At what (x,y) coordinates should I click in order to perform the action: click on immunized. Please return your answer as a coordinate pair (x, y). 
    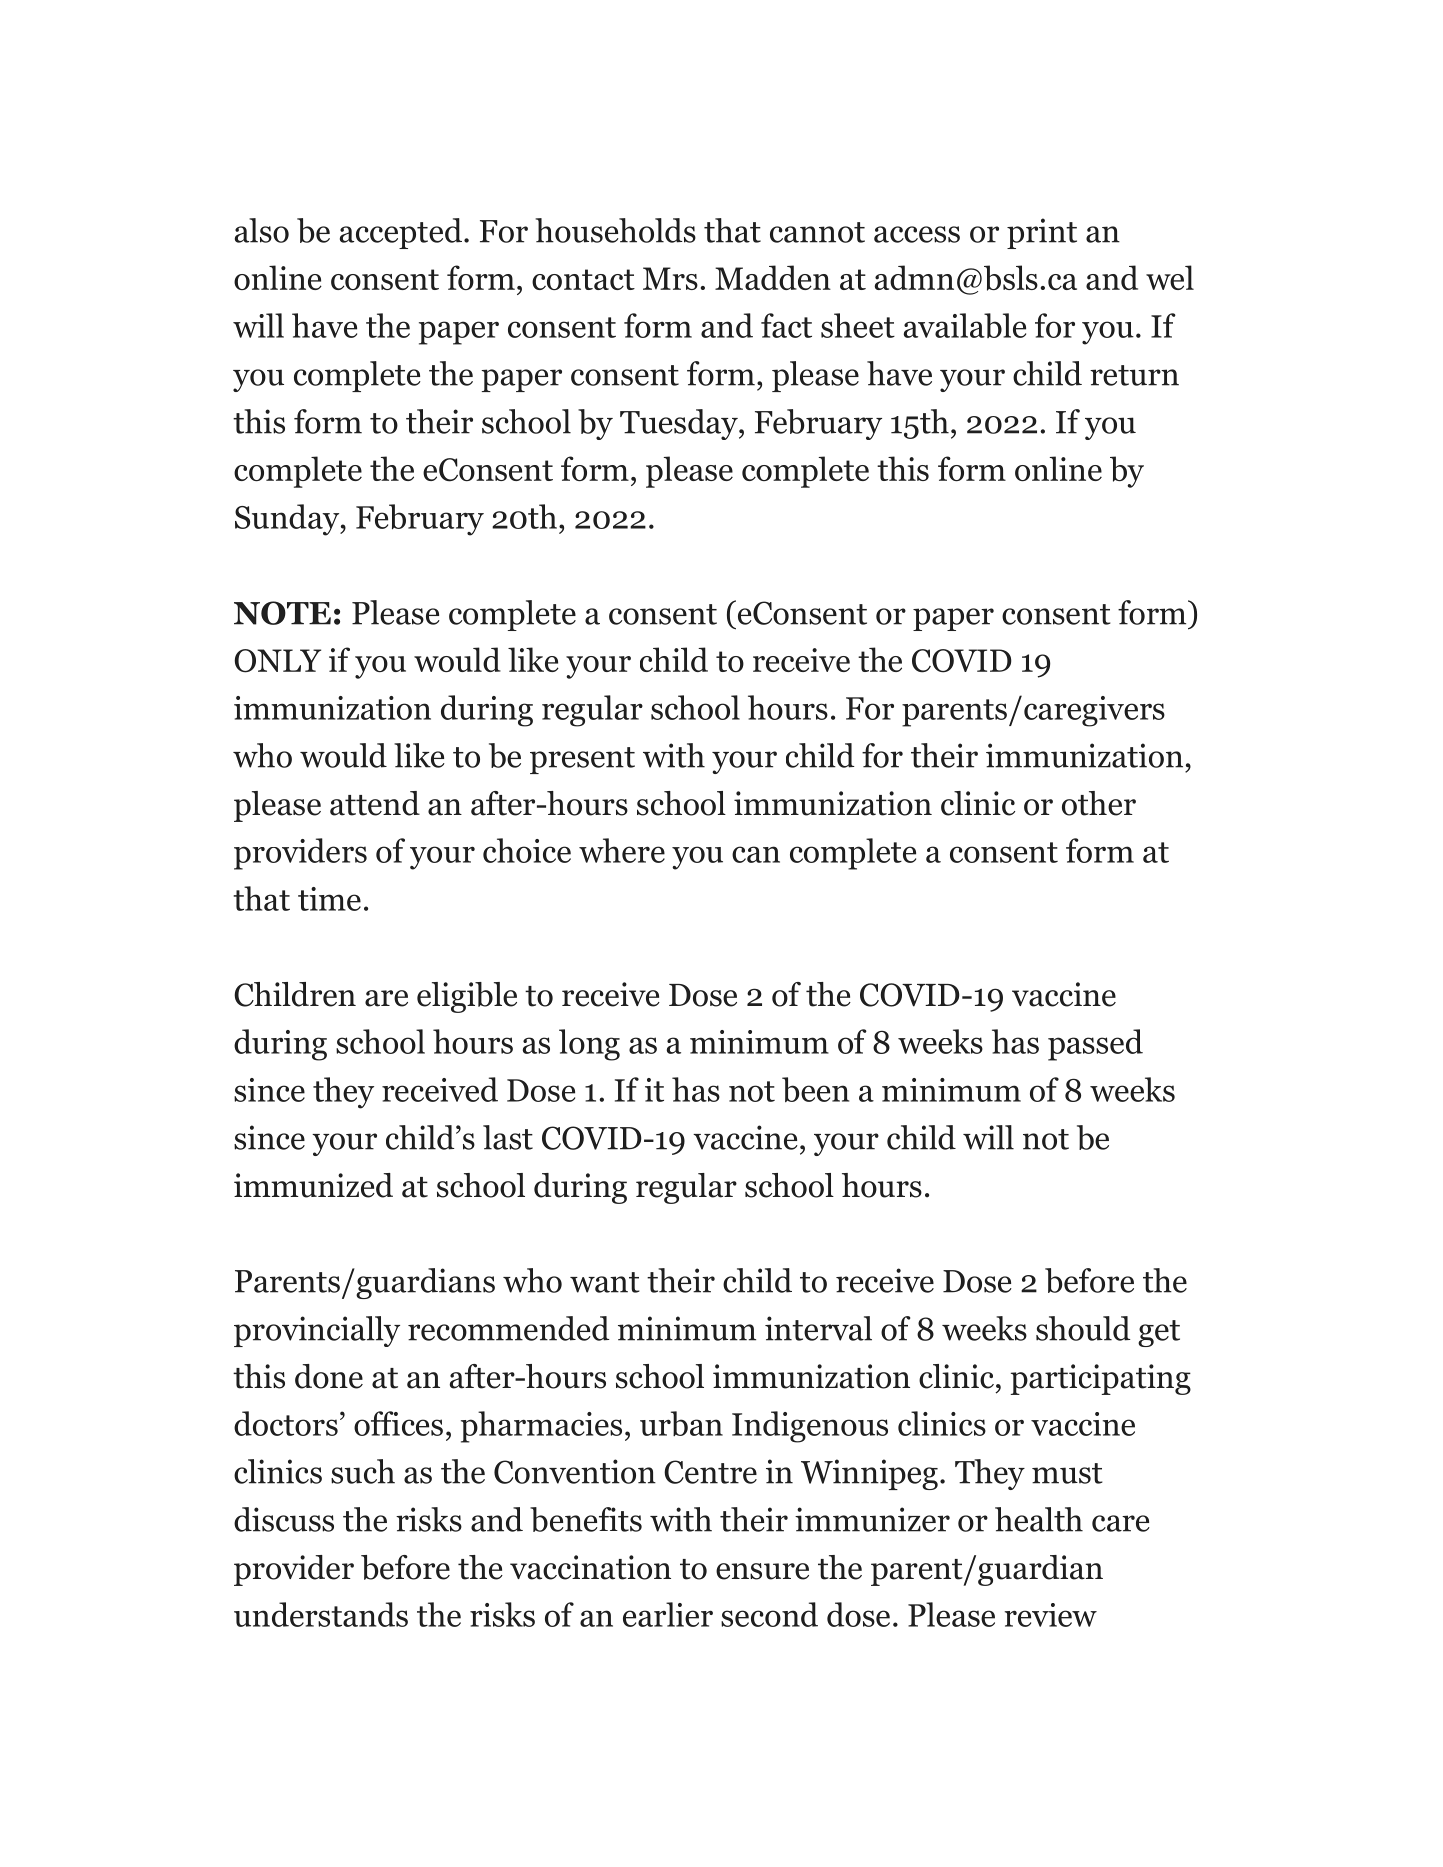
    Looking at the image, I should click on (313, 1185).
